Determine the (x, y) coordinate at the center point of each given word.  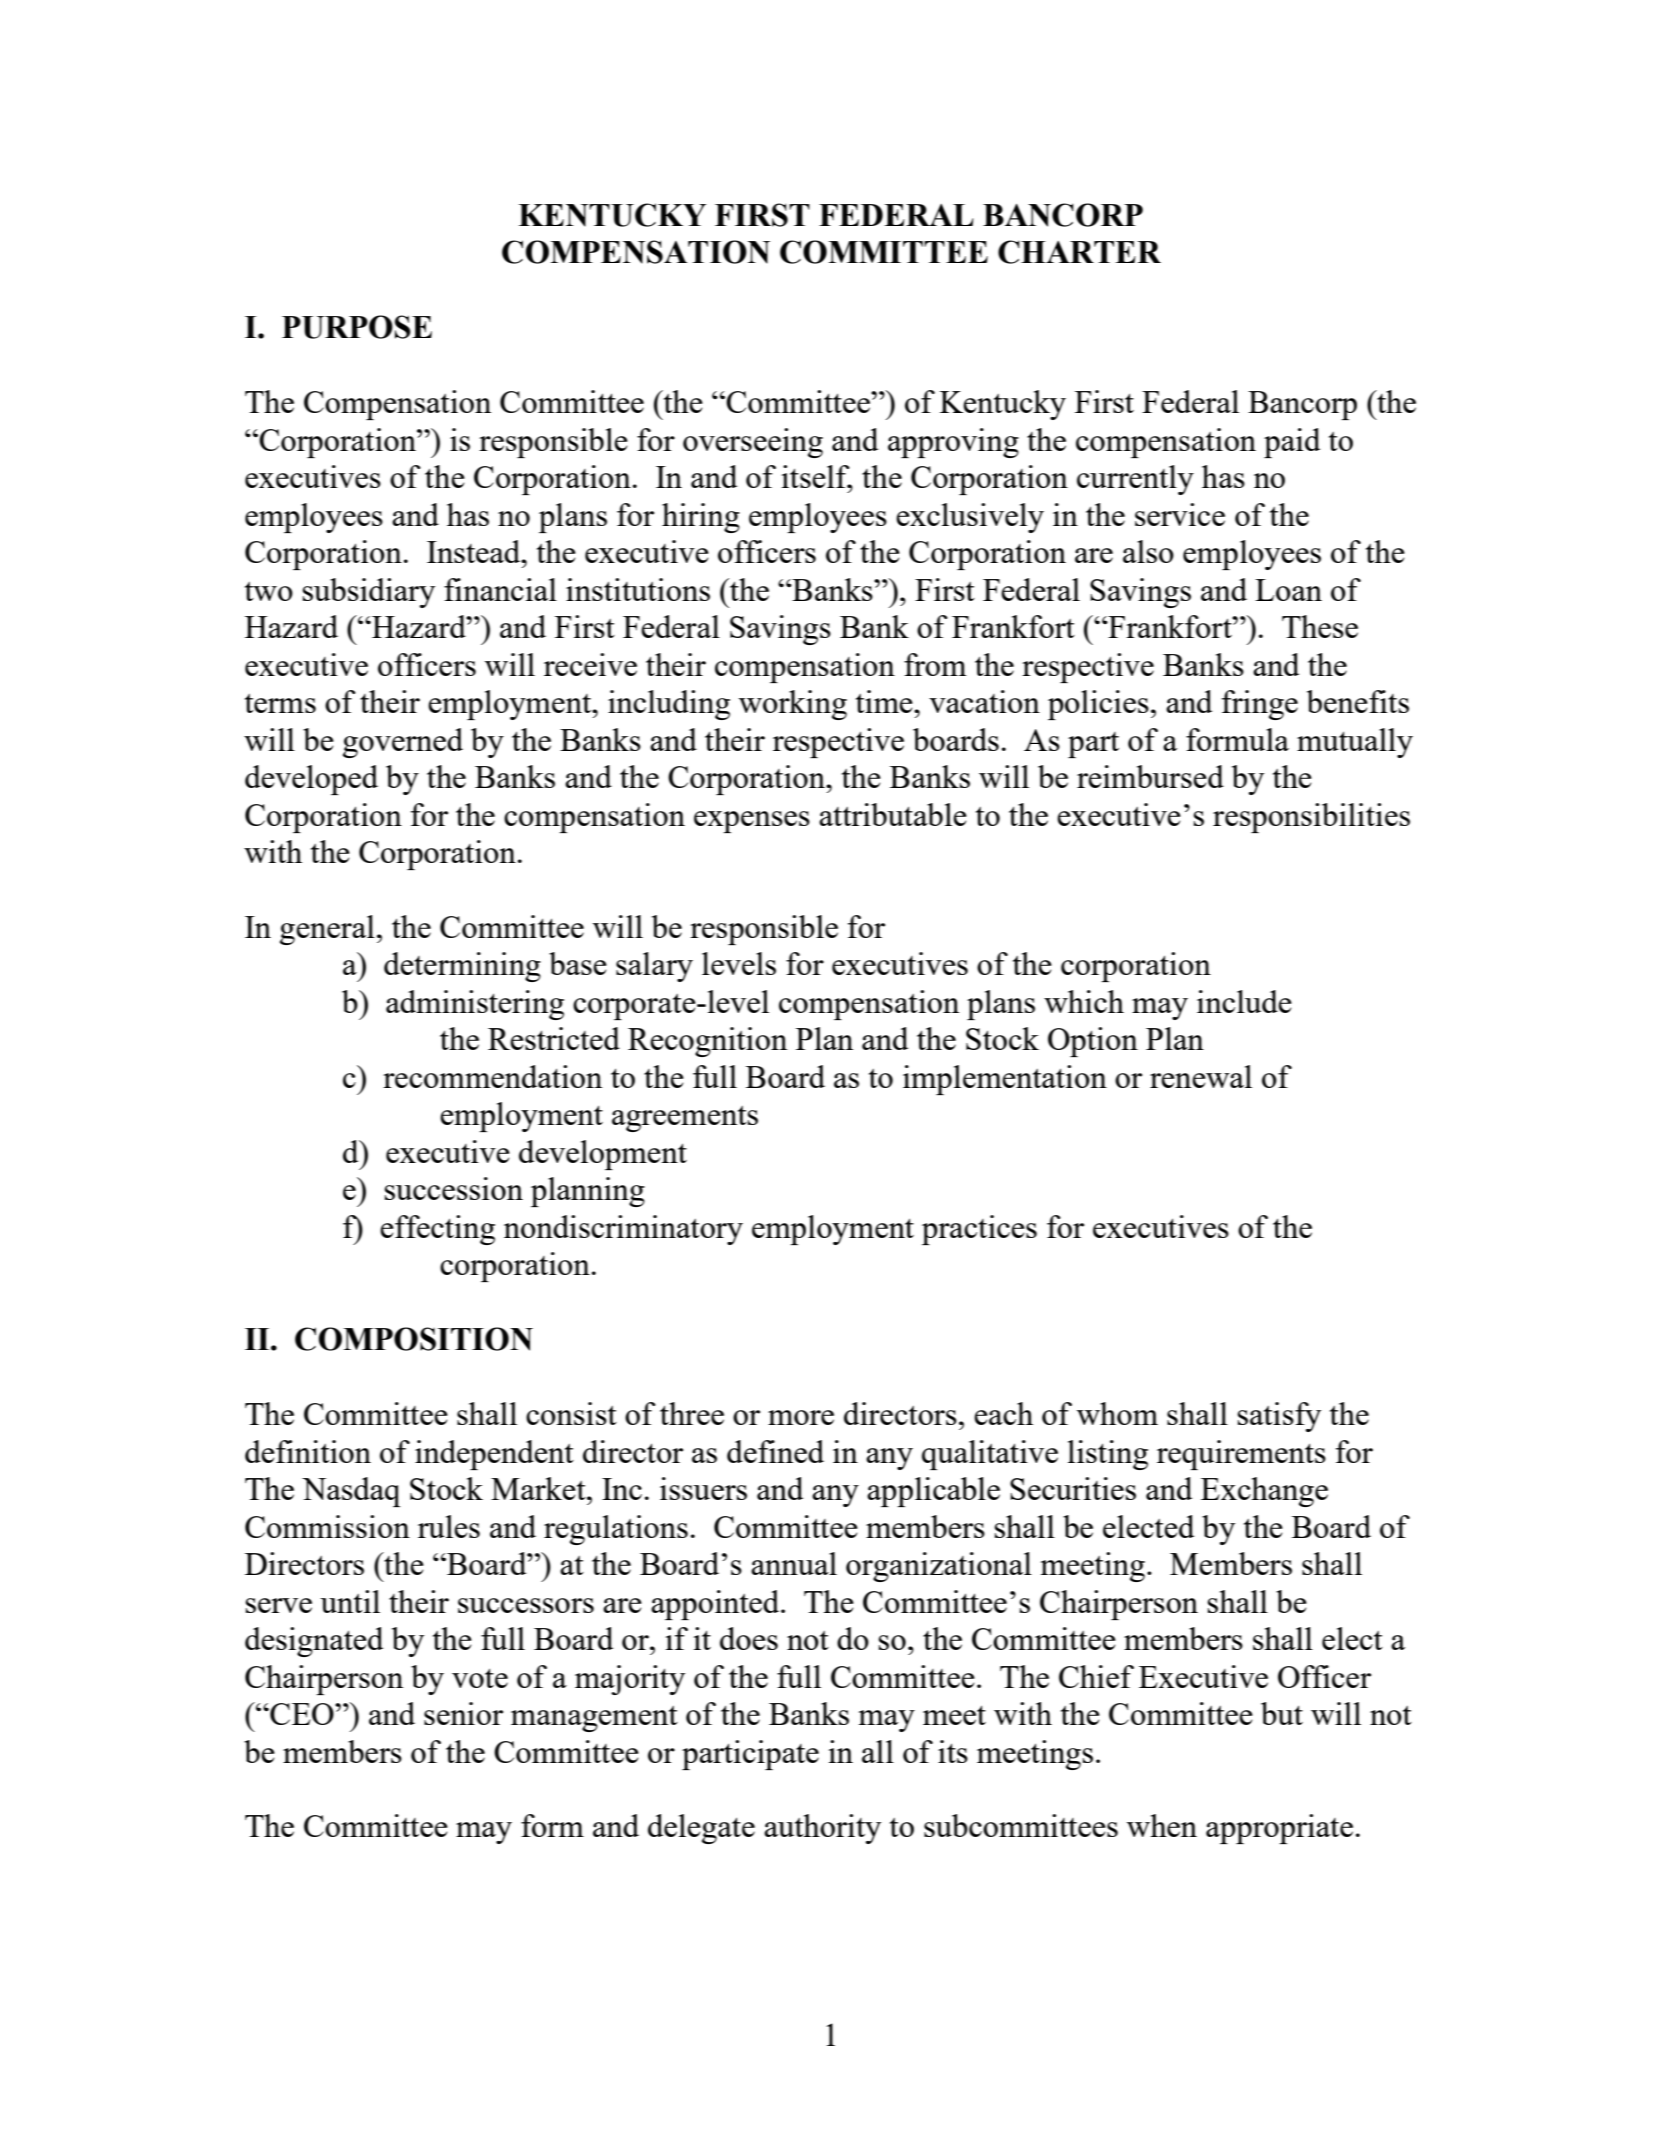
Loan (1288, 590)
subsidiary (369, 593)
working (793, 705)
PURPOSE (357, 327)
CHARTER (1079, 252)
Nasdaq (351, 1492)
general (327, 930)
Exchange (1264, 1492)
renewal (1201, 1076)
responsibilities (1311, 818)
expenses (752, 822)
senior (463, 1713)
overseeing (753, 443)
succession (454, 1188)
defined (775, 1451)
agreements (685, 1119)
